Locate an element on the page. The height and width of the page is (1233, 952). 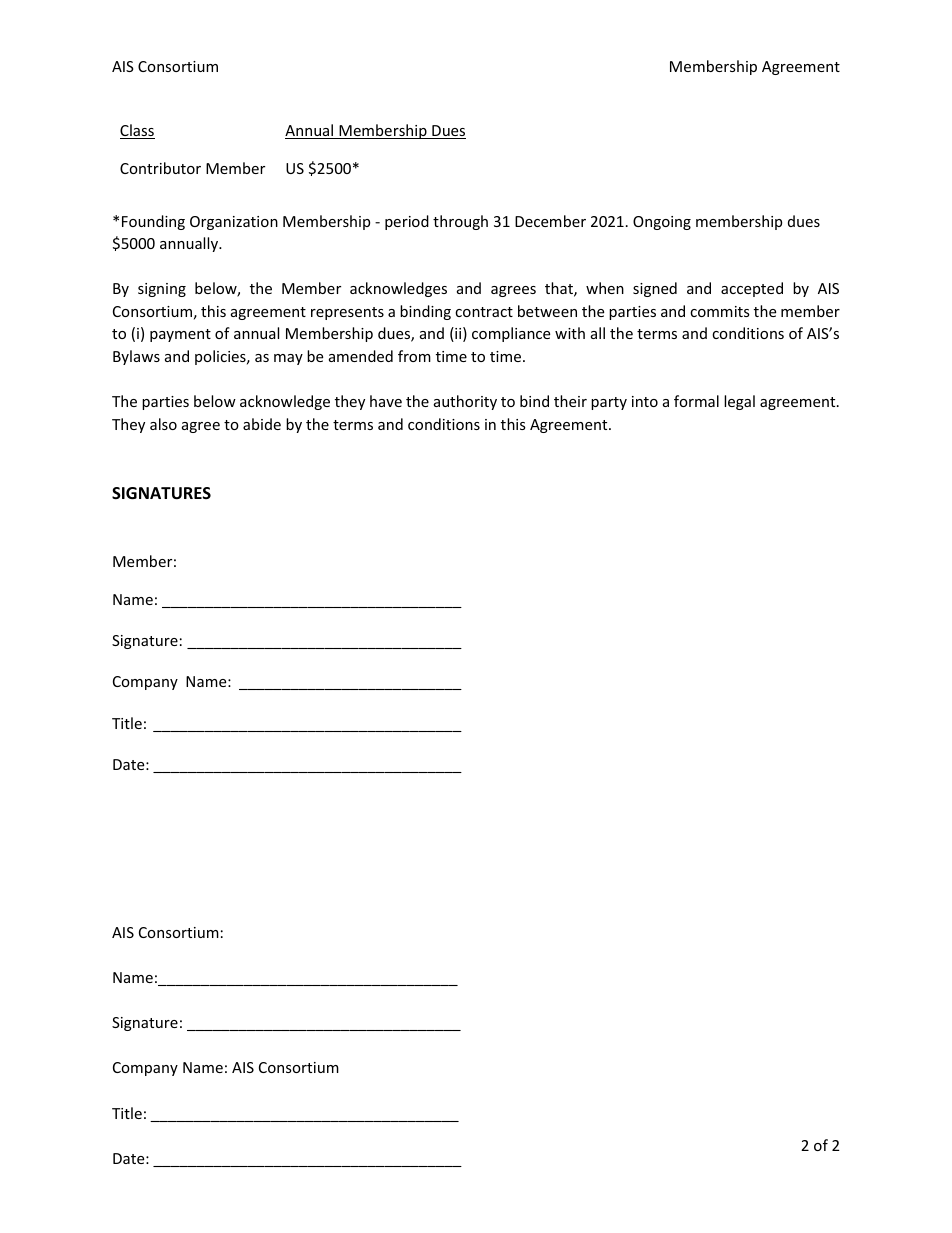
contract is located at coordinates (484, 312).
